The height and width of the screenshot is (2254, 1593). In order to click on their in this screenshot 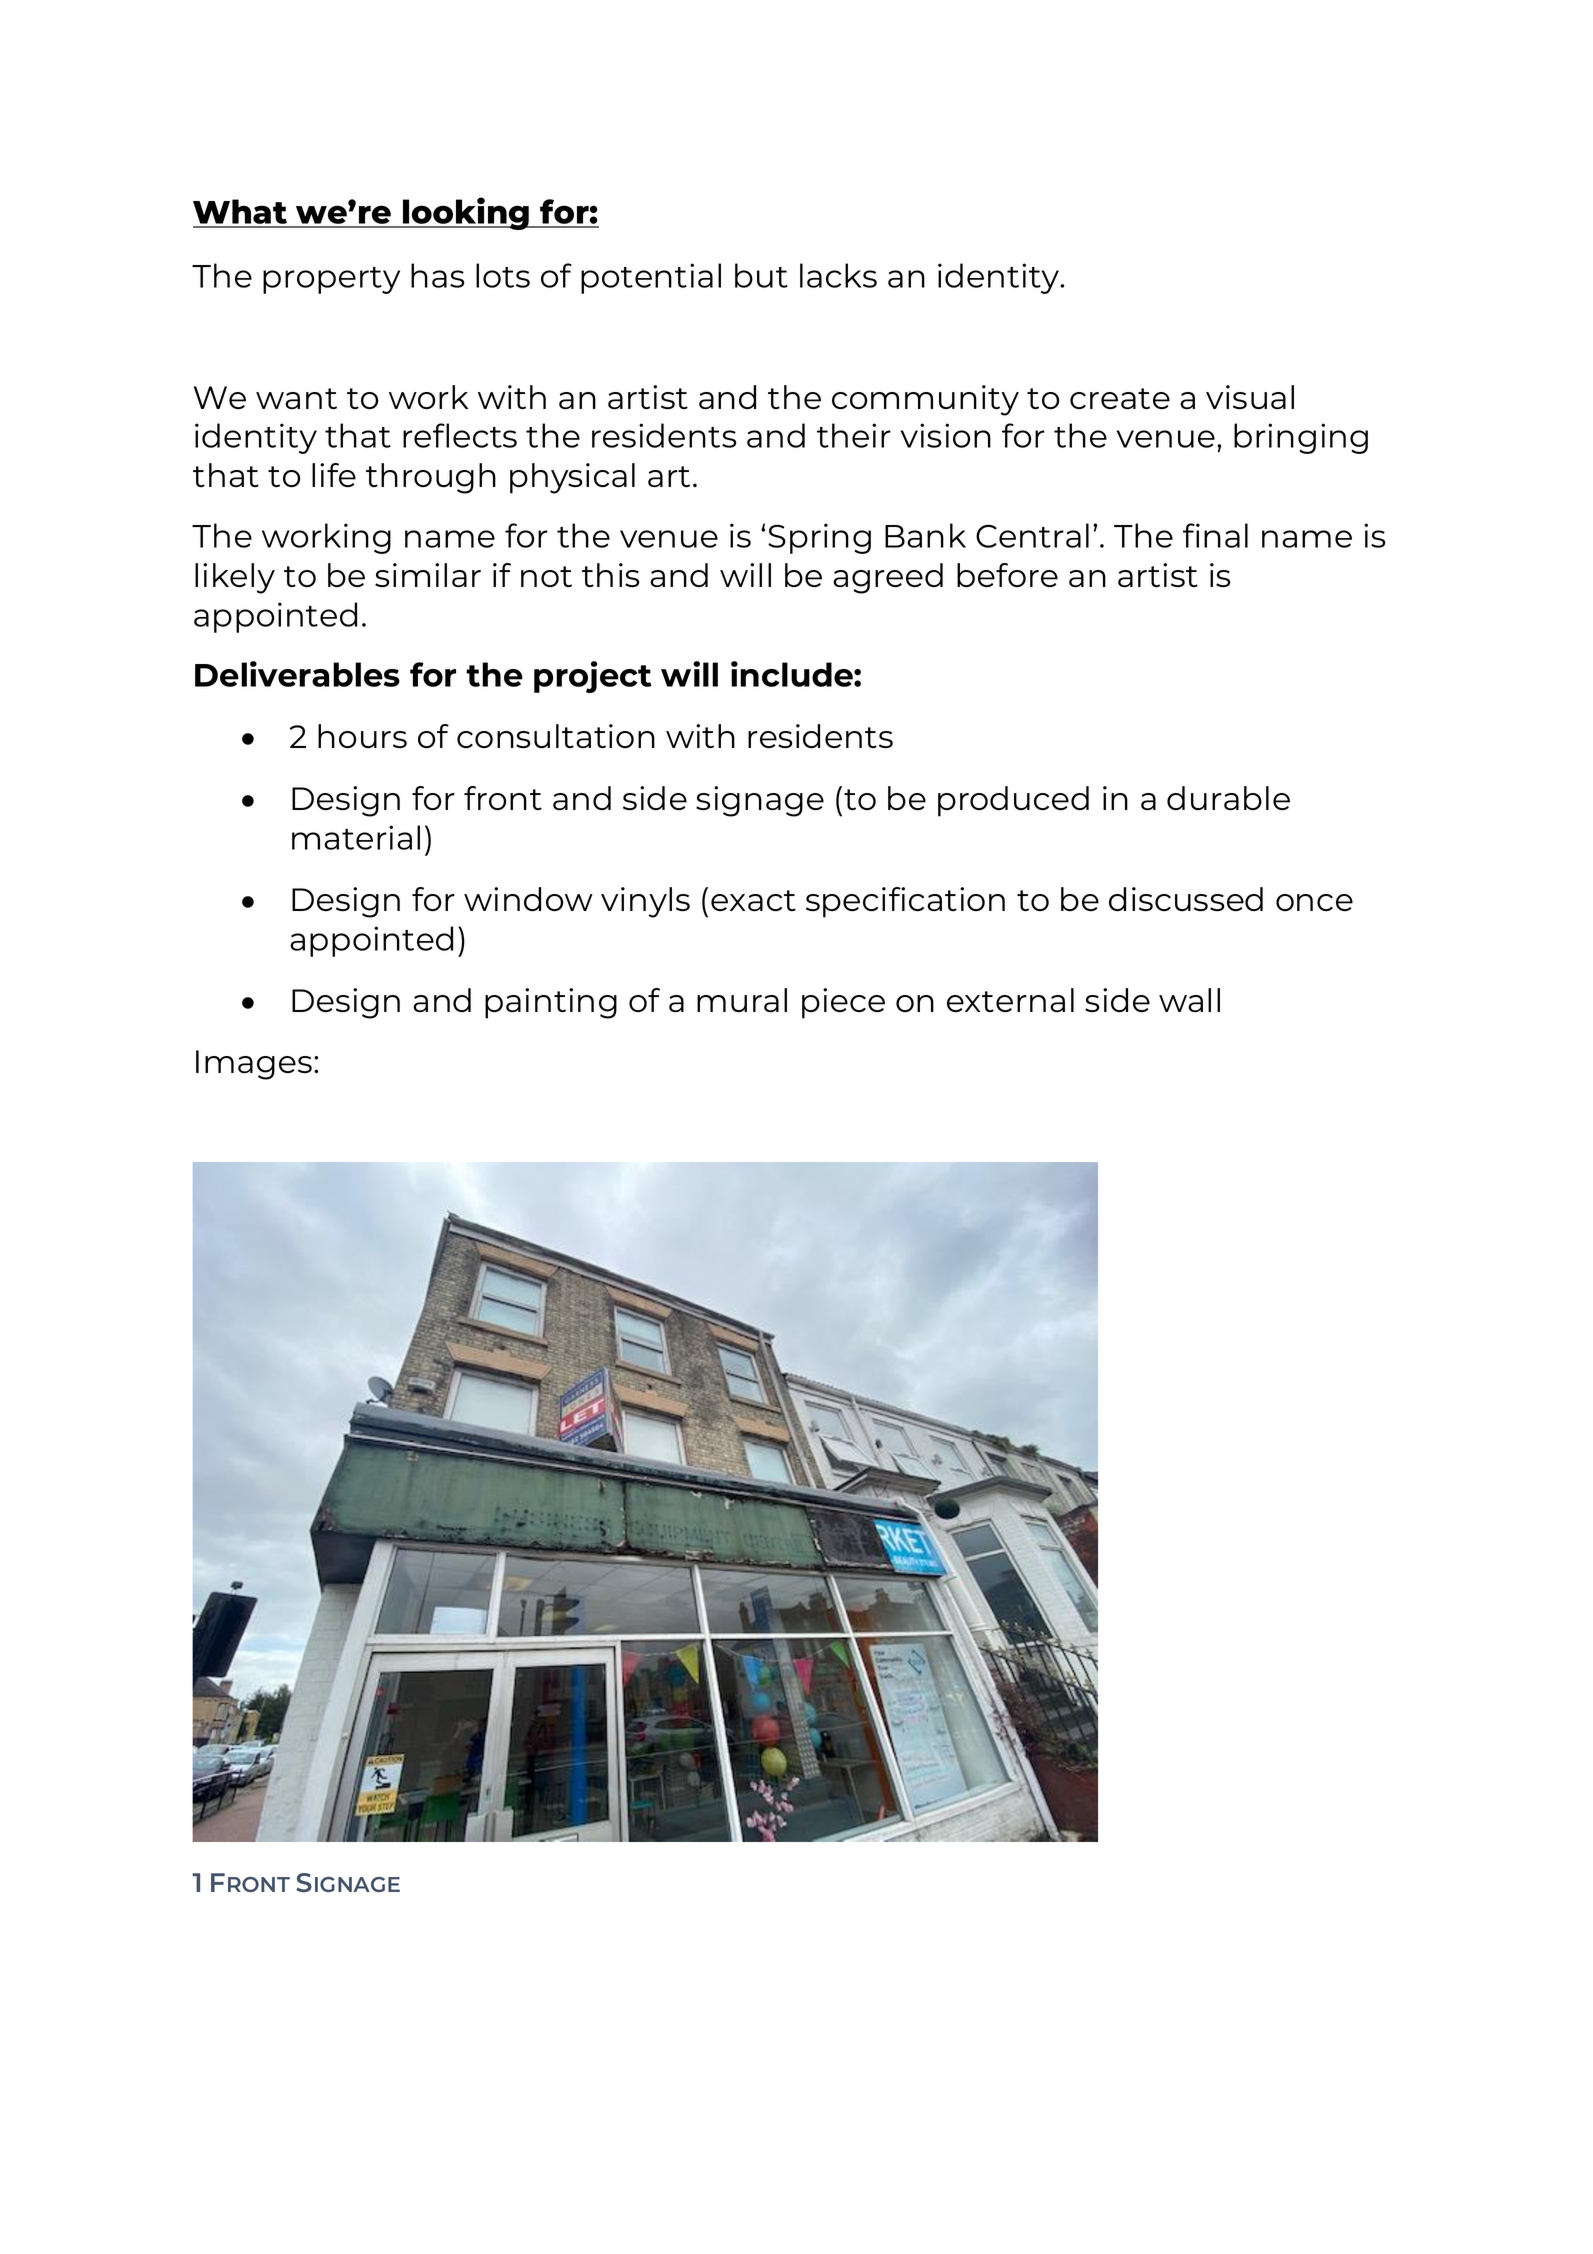, I will do `click(854, 435)`.
